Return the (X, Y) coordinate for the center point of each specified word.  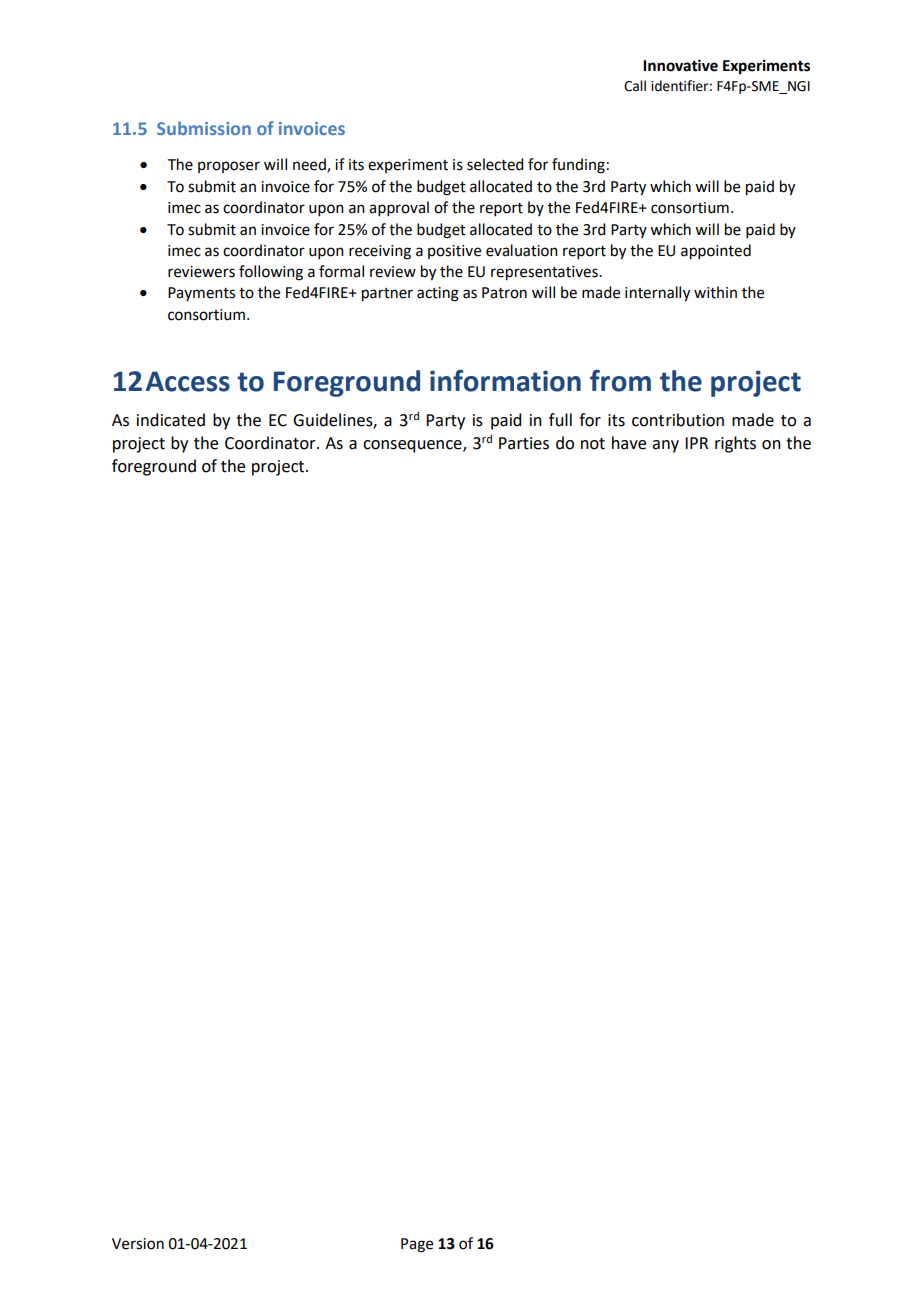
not (593, 444)
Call (635, 86)
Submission (204, 128)
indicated (171, 420)
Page (417, 1245)
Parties (524, 443)
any (665, 446)
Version (138, 1244)
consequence (413, 446)
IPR (696, 443)
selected (495, 164)
